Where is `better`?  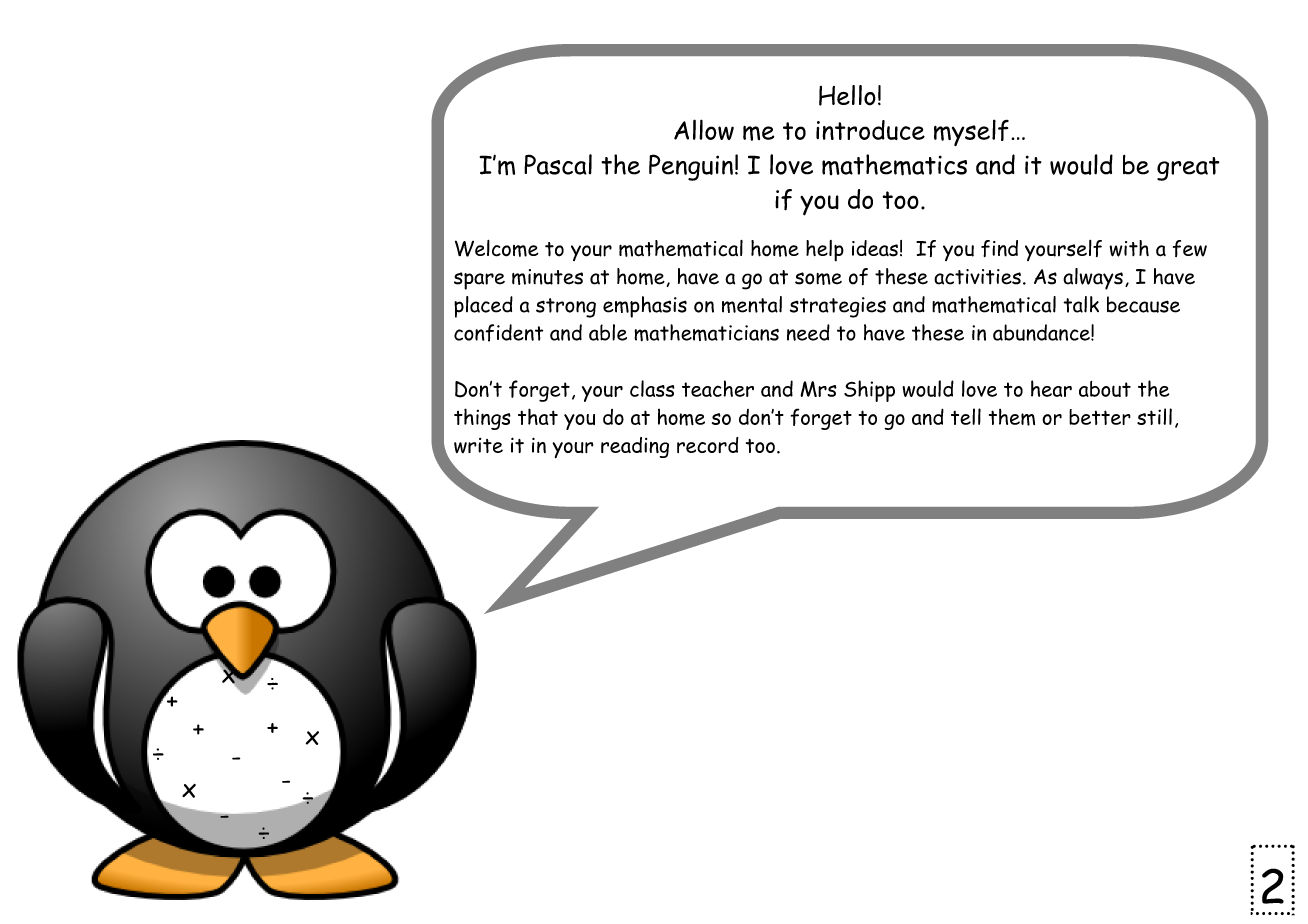 better is located at coordinates (1100, 417).
